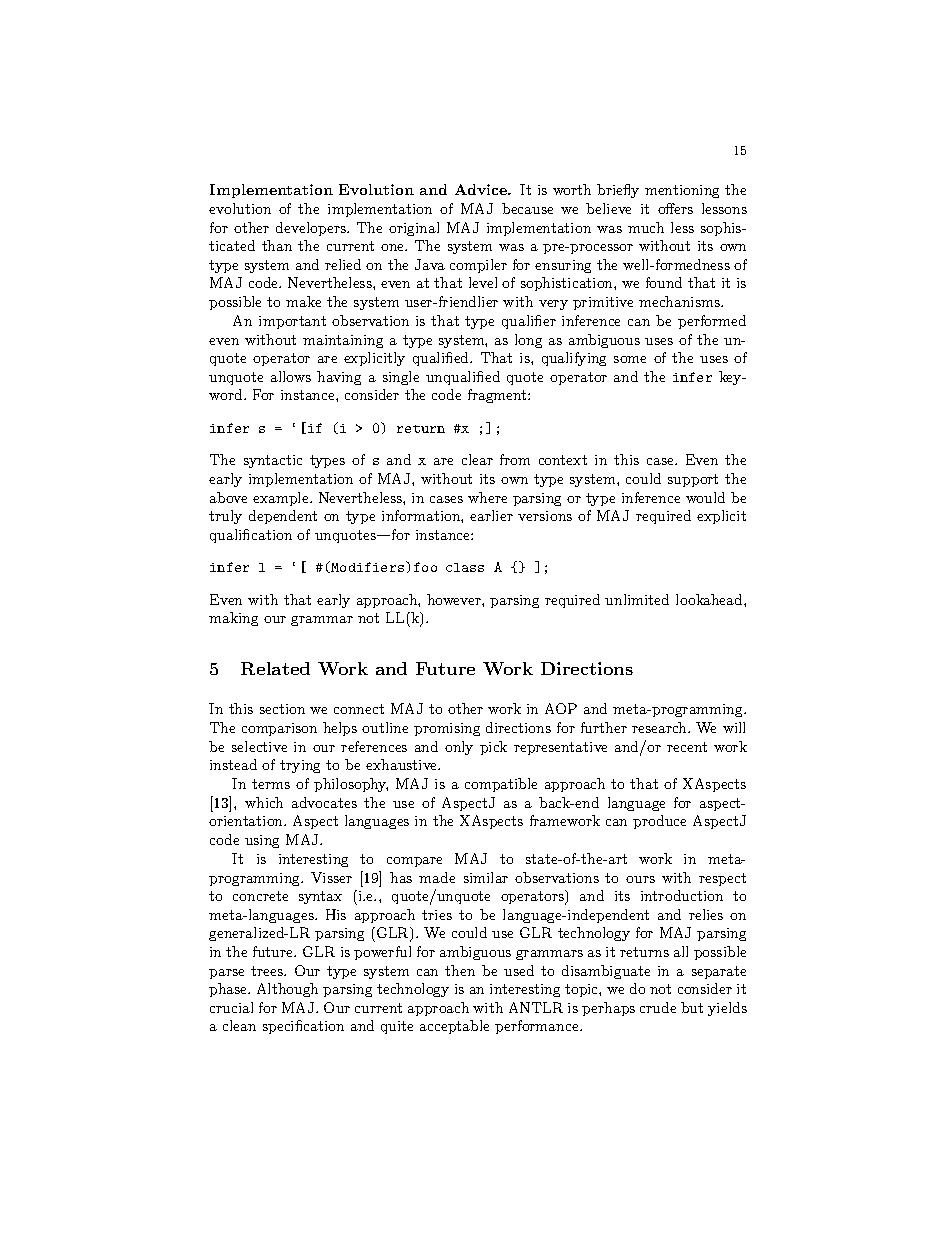 The image size is (952, 1233). What do you see at coordinates (273, 461) in the document?
I see `syntactic` at bounding box center [273, 461].
